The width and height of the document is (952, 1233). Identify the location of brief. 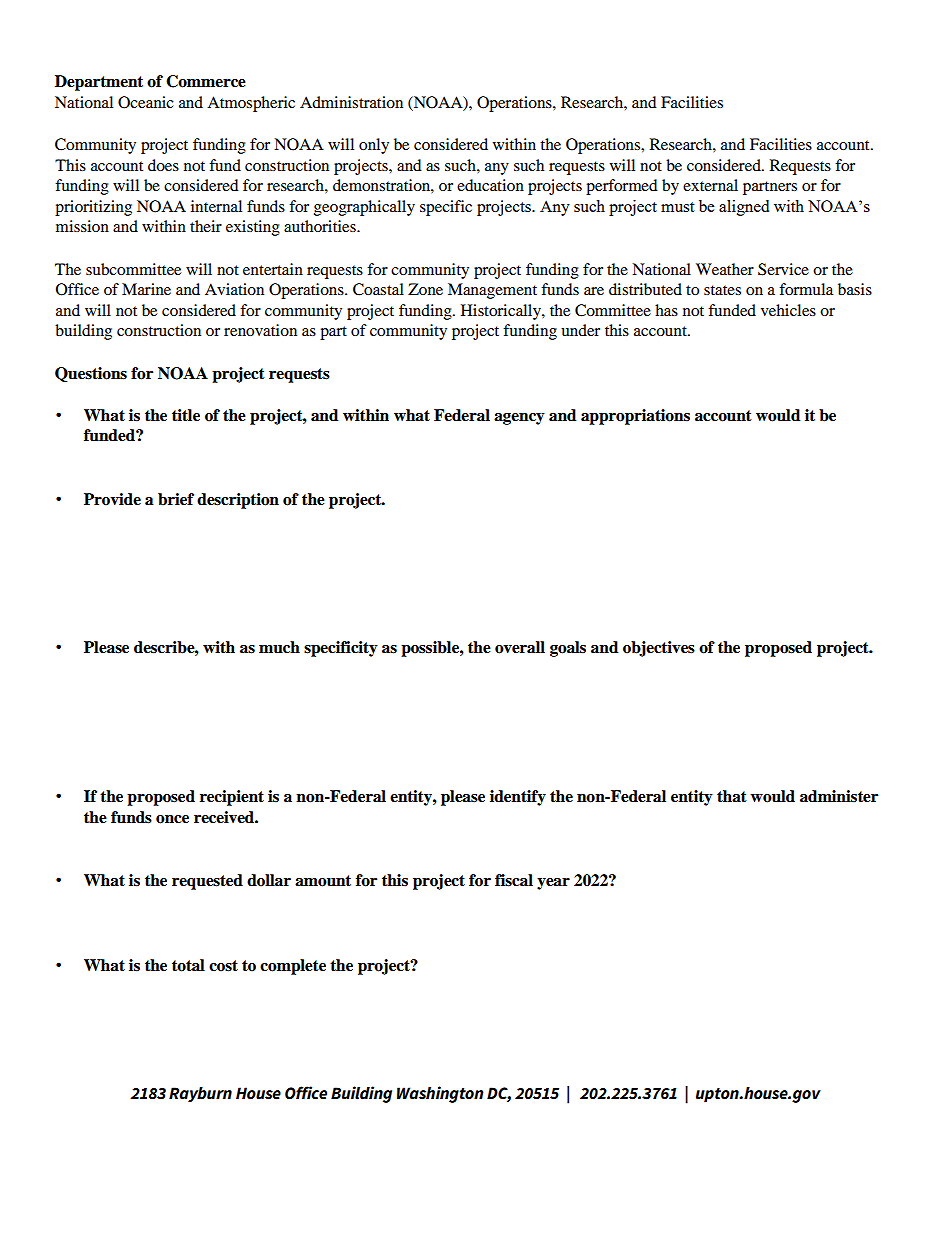
(176, 499).
